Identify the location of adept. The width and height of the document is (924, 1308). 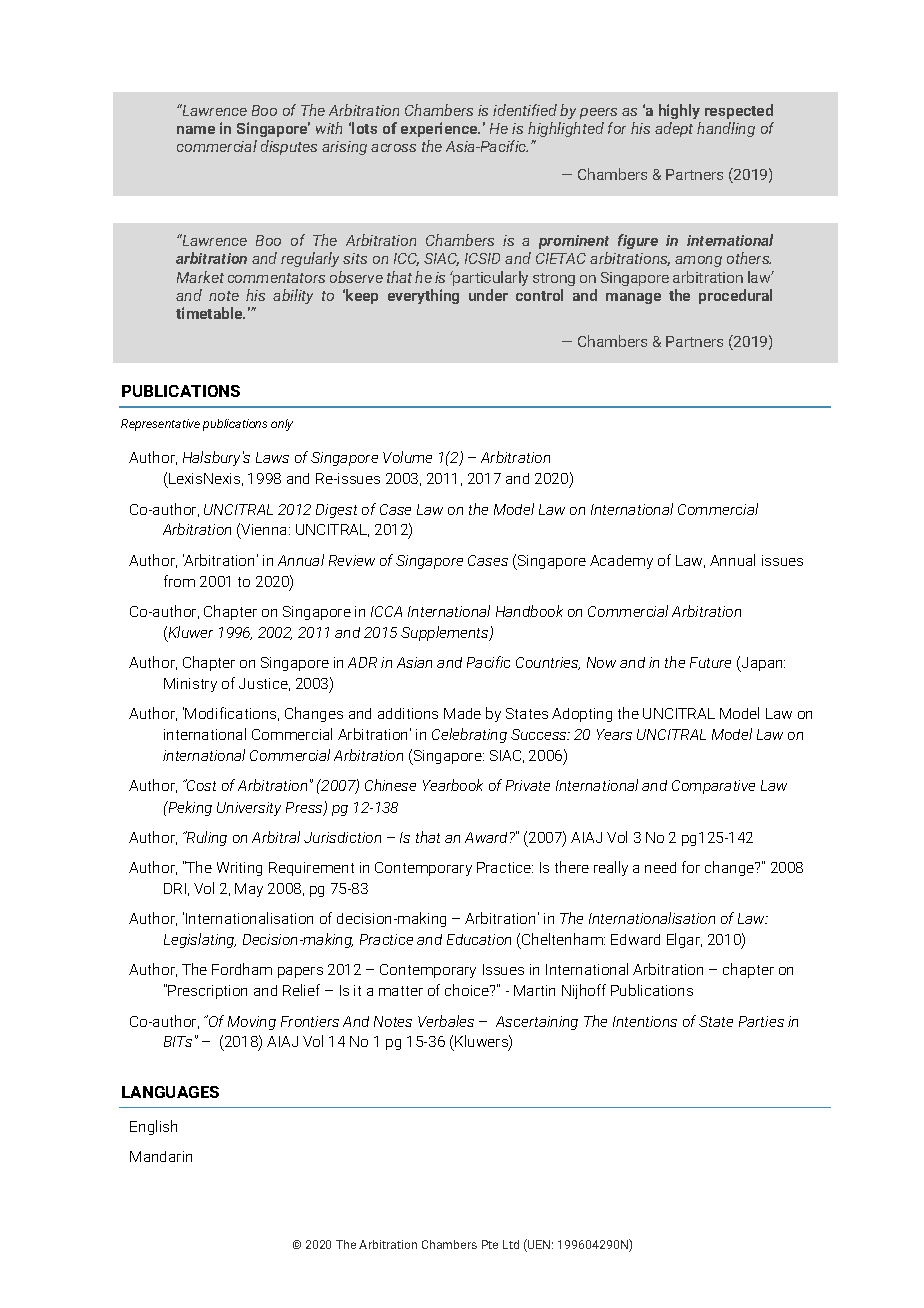
(674, 129).
